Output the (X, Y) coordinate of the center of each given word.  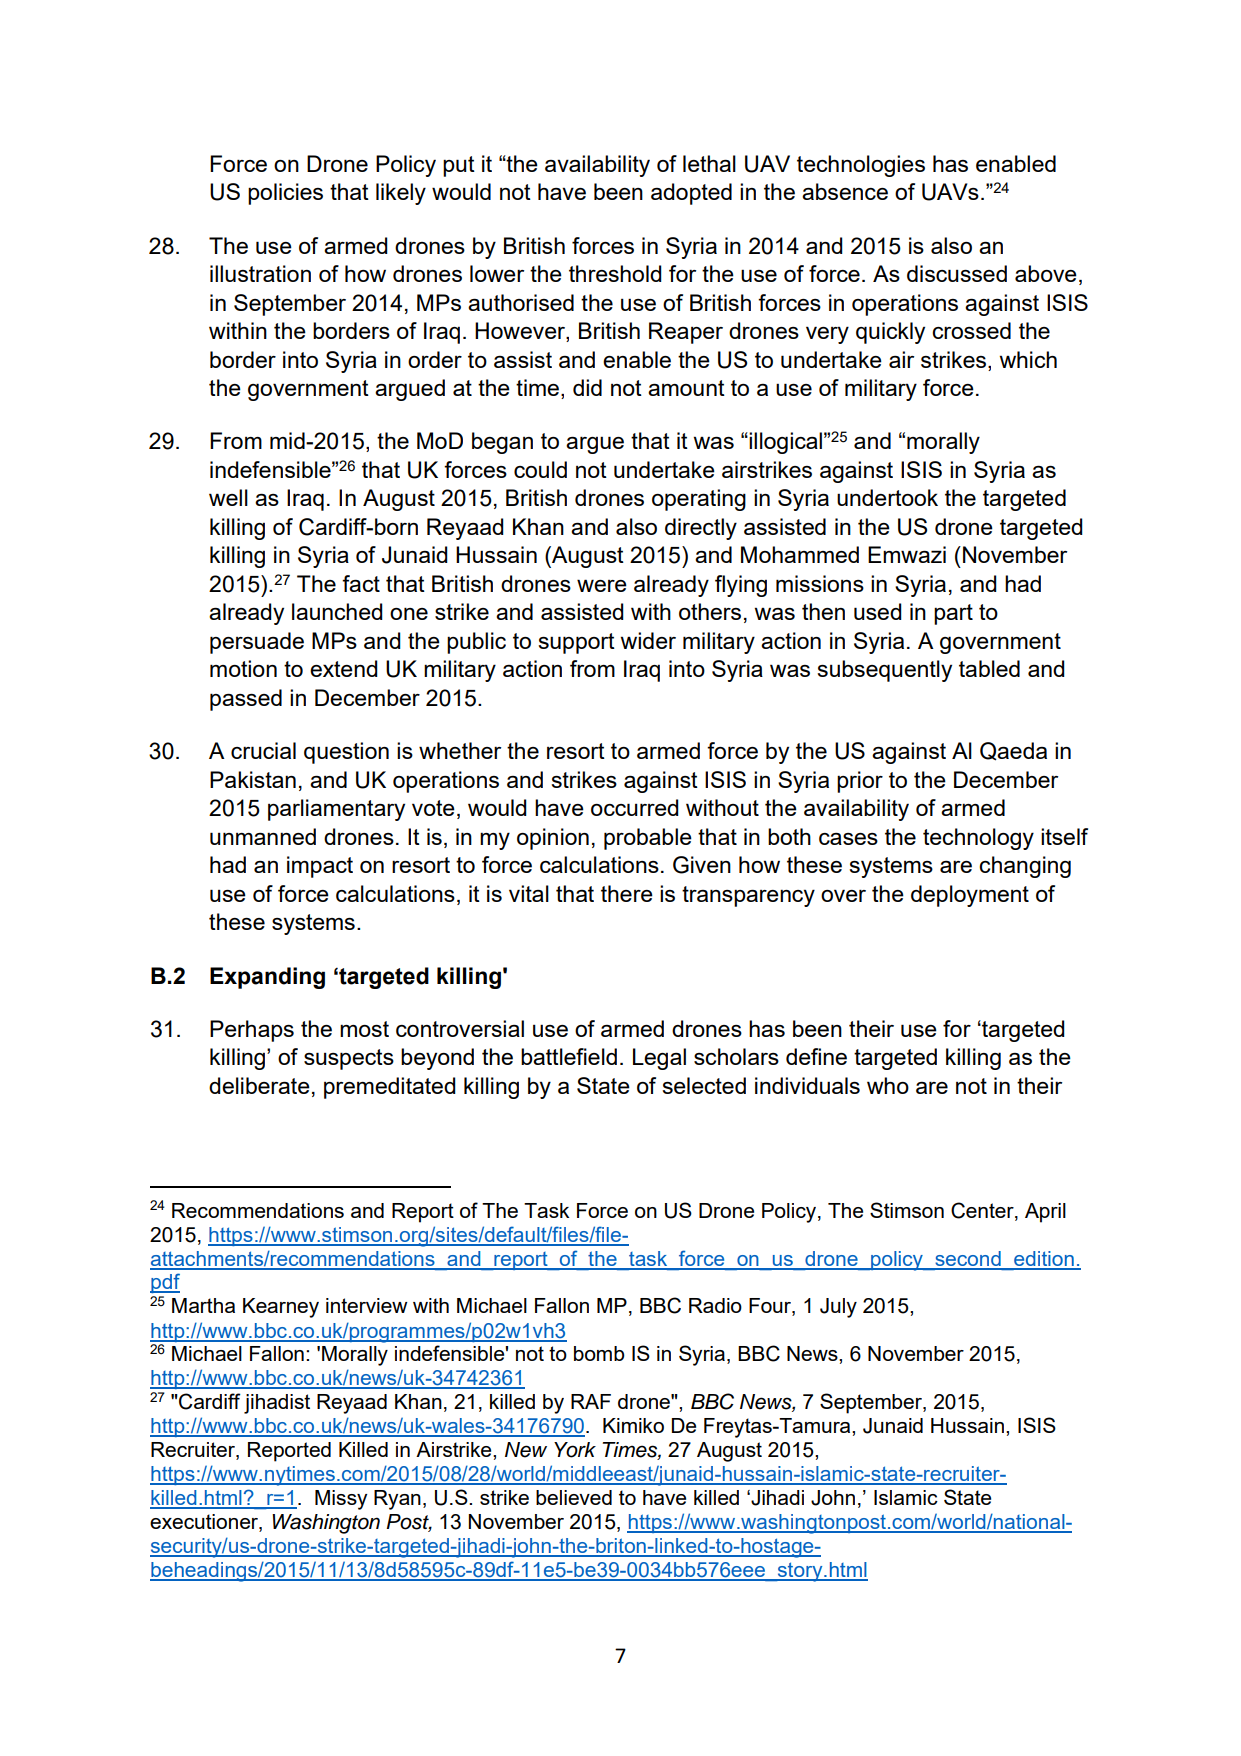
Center (983, 1211)
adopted (691, 194)
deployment (970, 896)
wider (648, 640)
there (627, 893)
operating (699, 500)
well (228, 497)
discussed (957, 273)
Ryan (397, 1500)
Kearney (281, 1308)
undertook (887, 497)
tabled (989, 668)
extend (344, 668)
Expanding (267, 978)
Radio (715, 1305)
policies (285, 194)
